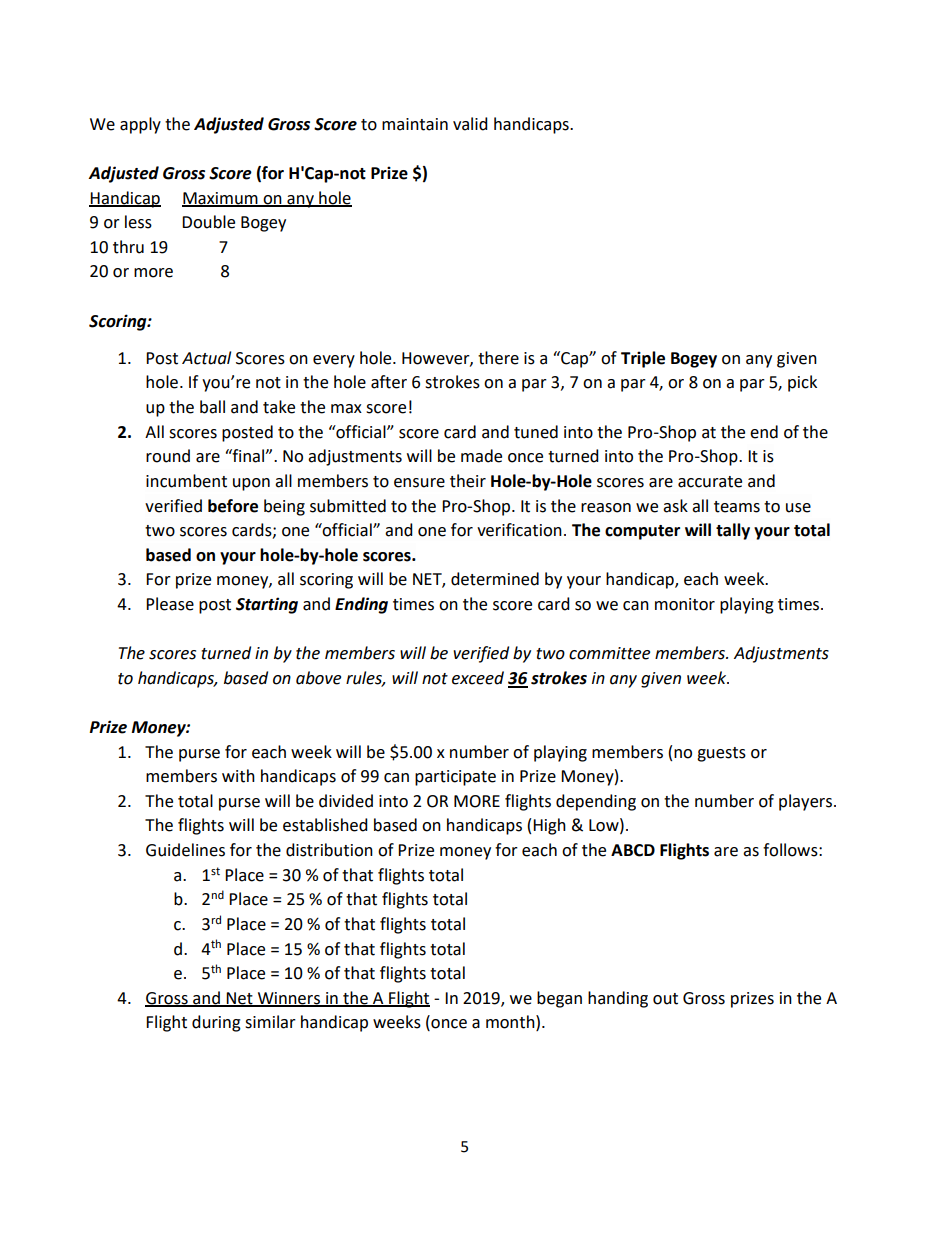 The image size is (952, 1233). I want to click on Actual, so click(206, 358).
